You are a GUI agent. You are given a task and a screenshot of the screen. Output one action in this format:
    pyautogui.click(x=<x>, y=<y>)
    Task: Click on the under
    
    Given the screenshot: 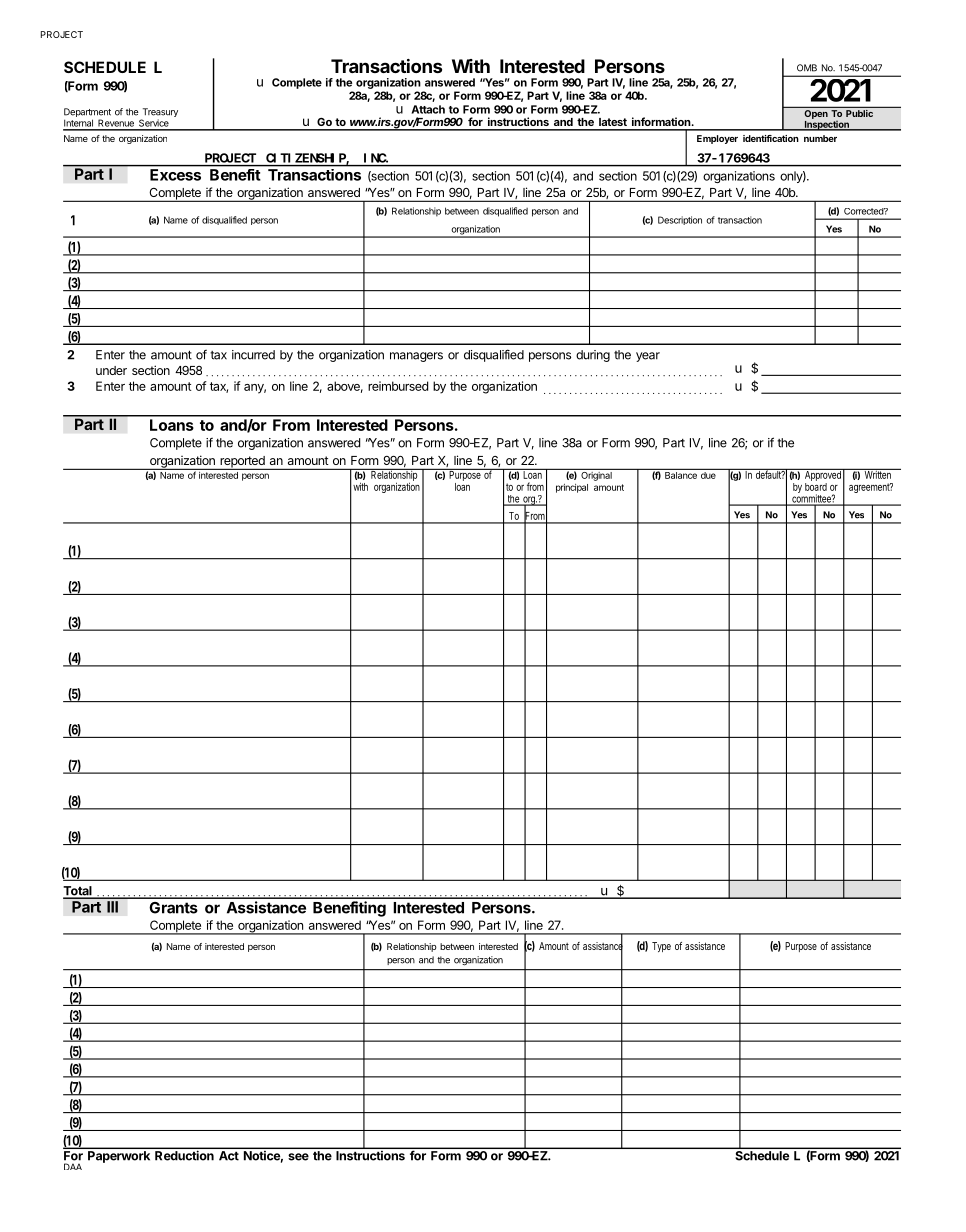 What is the action you would take?
    pyautogui.click(x=111, y=370)
